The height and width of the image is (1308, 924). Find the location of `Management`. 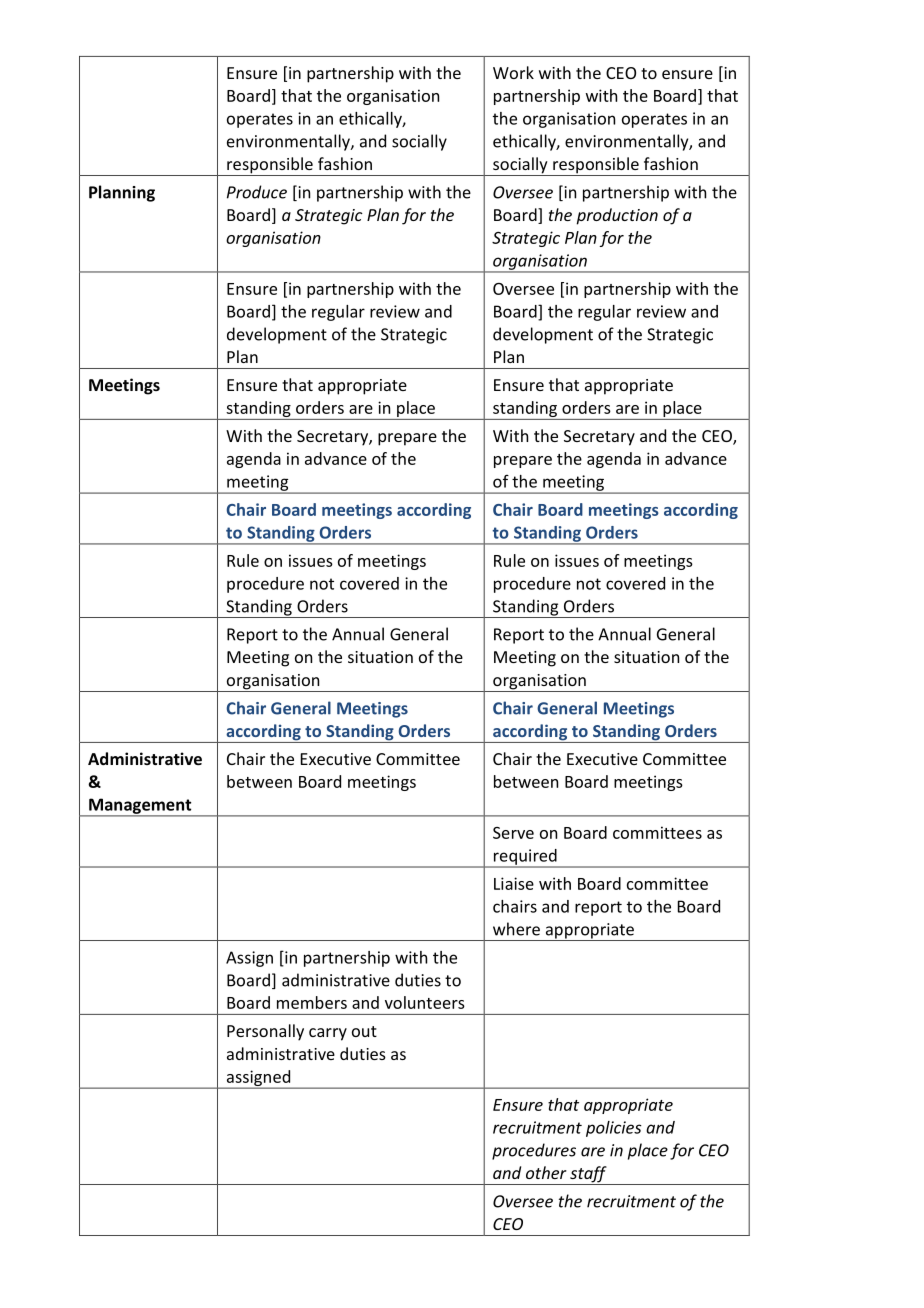

Management is located at coordinates (140, 807).
